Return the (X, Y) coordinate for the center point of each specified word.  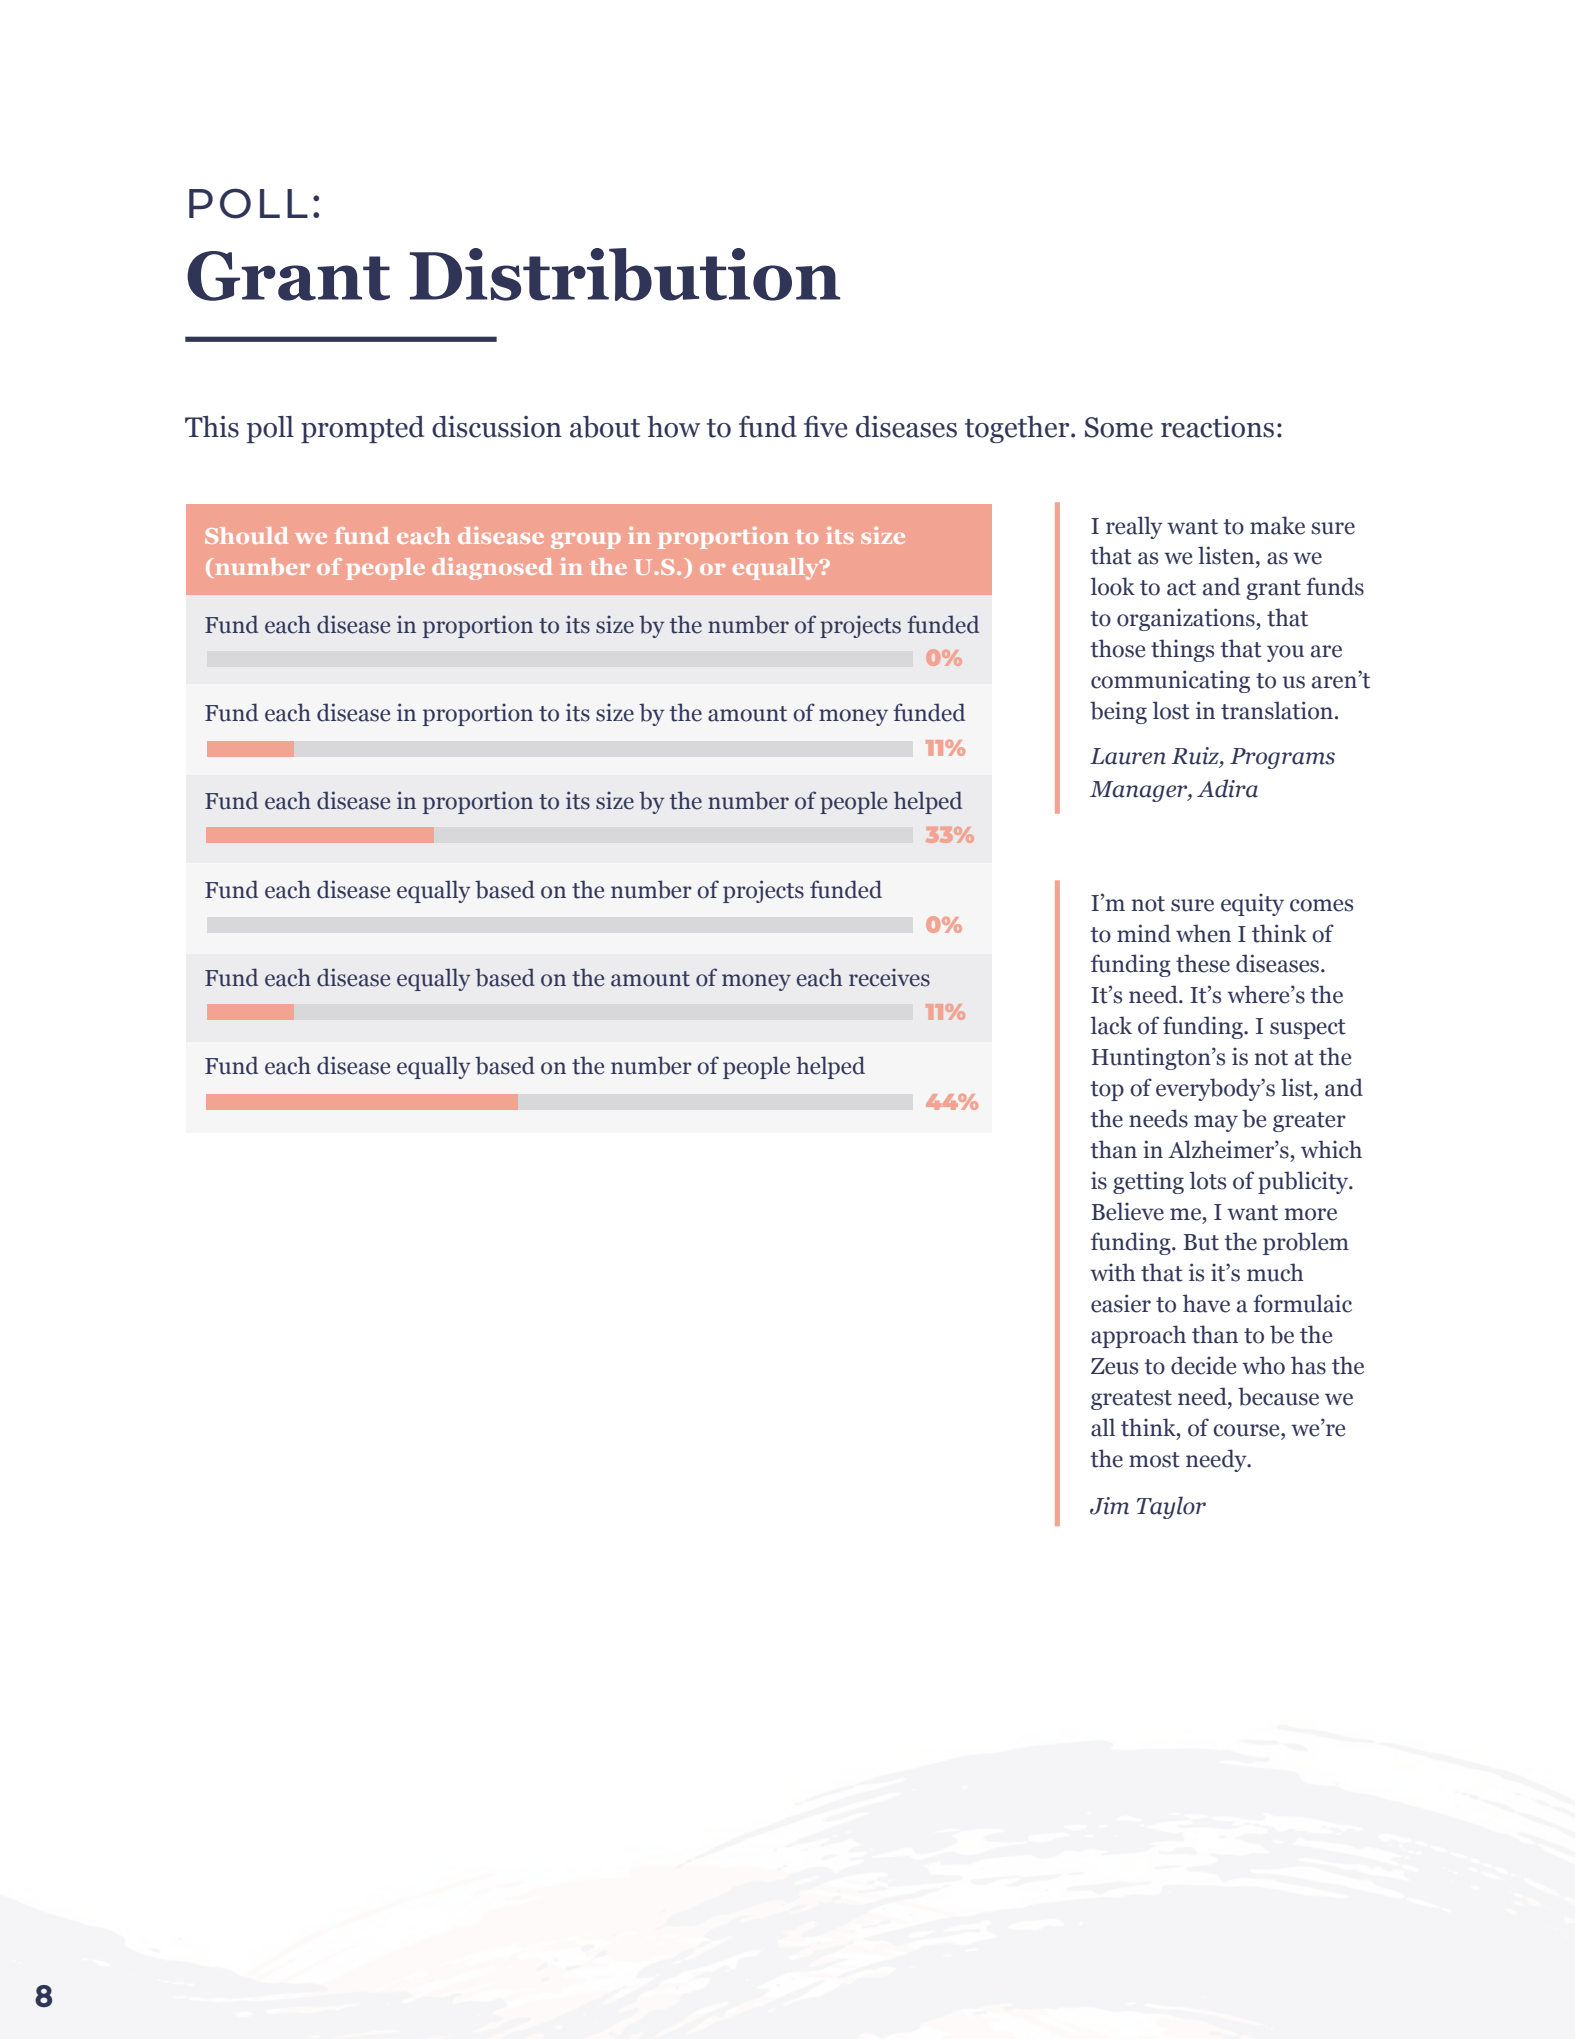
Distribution (625, 274)
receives (889, 978)
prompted (362, 429)
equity (1252, 904)
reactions (1217, 427)
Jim (1109, 1506)
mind (1144, 933)
